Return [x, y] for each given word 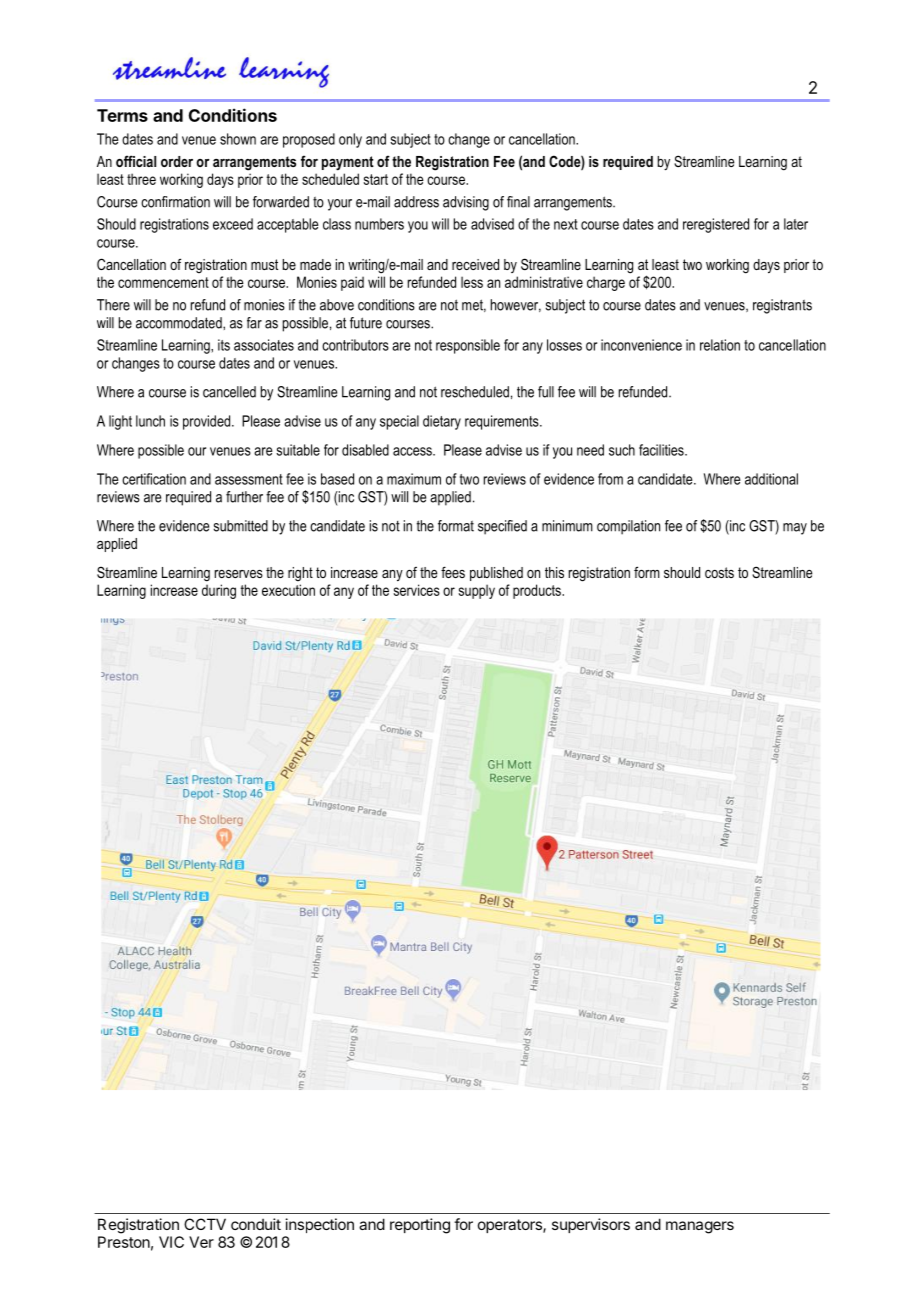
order [177, 161]
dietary [442, 422]
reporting [420, 1226]
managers [700, 1227]
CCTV [205, 1224]
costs [719, 572]
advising [466, 203]
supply [477, 591]
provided [208, 422]
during [219, 591]
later [796, 224]
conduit [256, 1224]
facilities [662, 450]
